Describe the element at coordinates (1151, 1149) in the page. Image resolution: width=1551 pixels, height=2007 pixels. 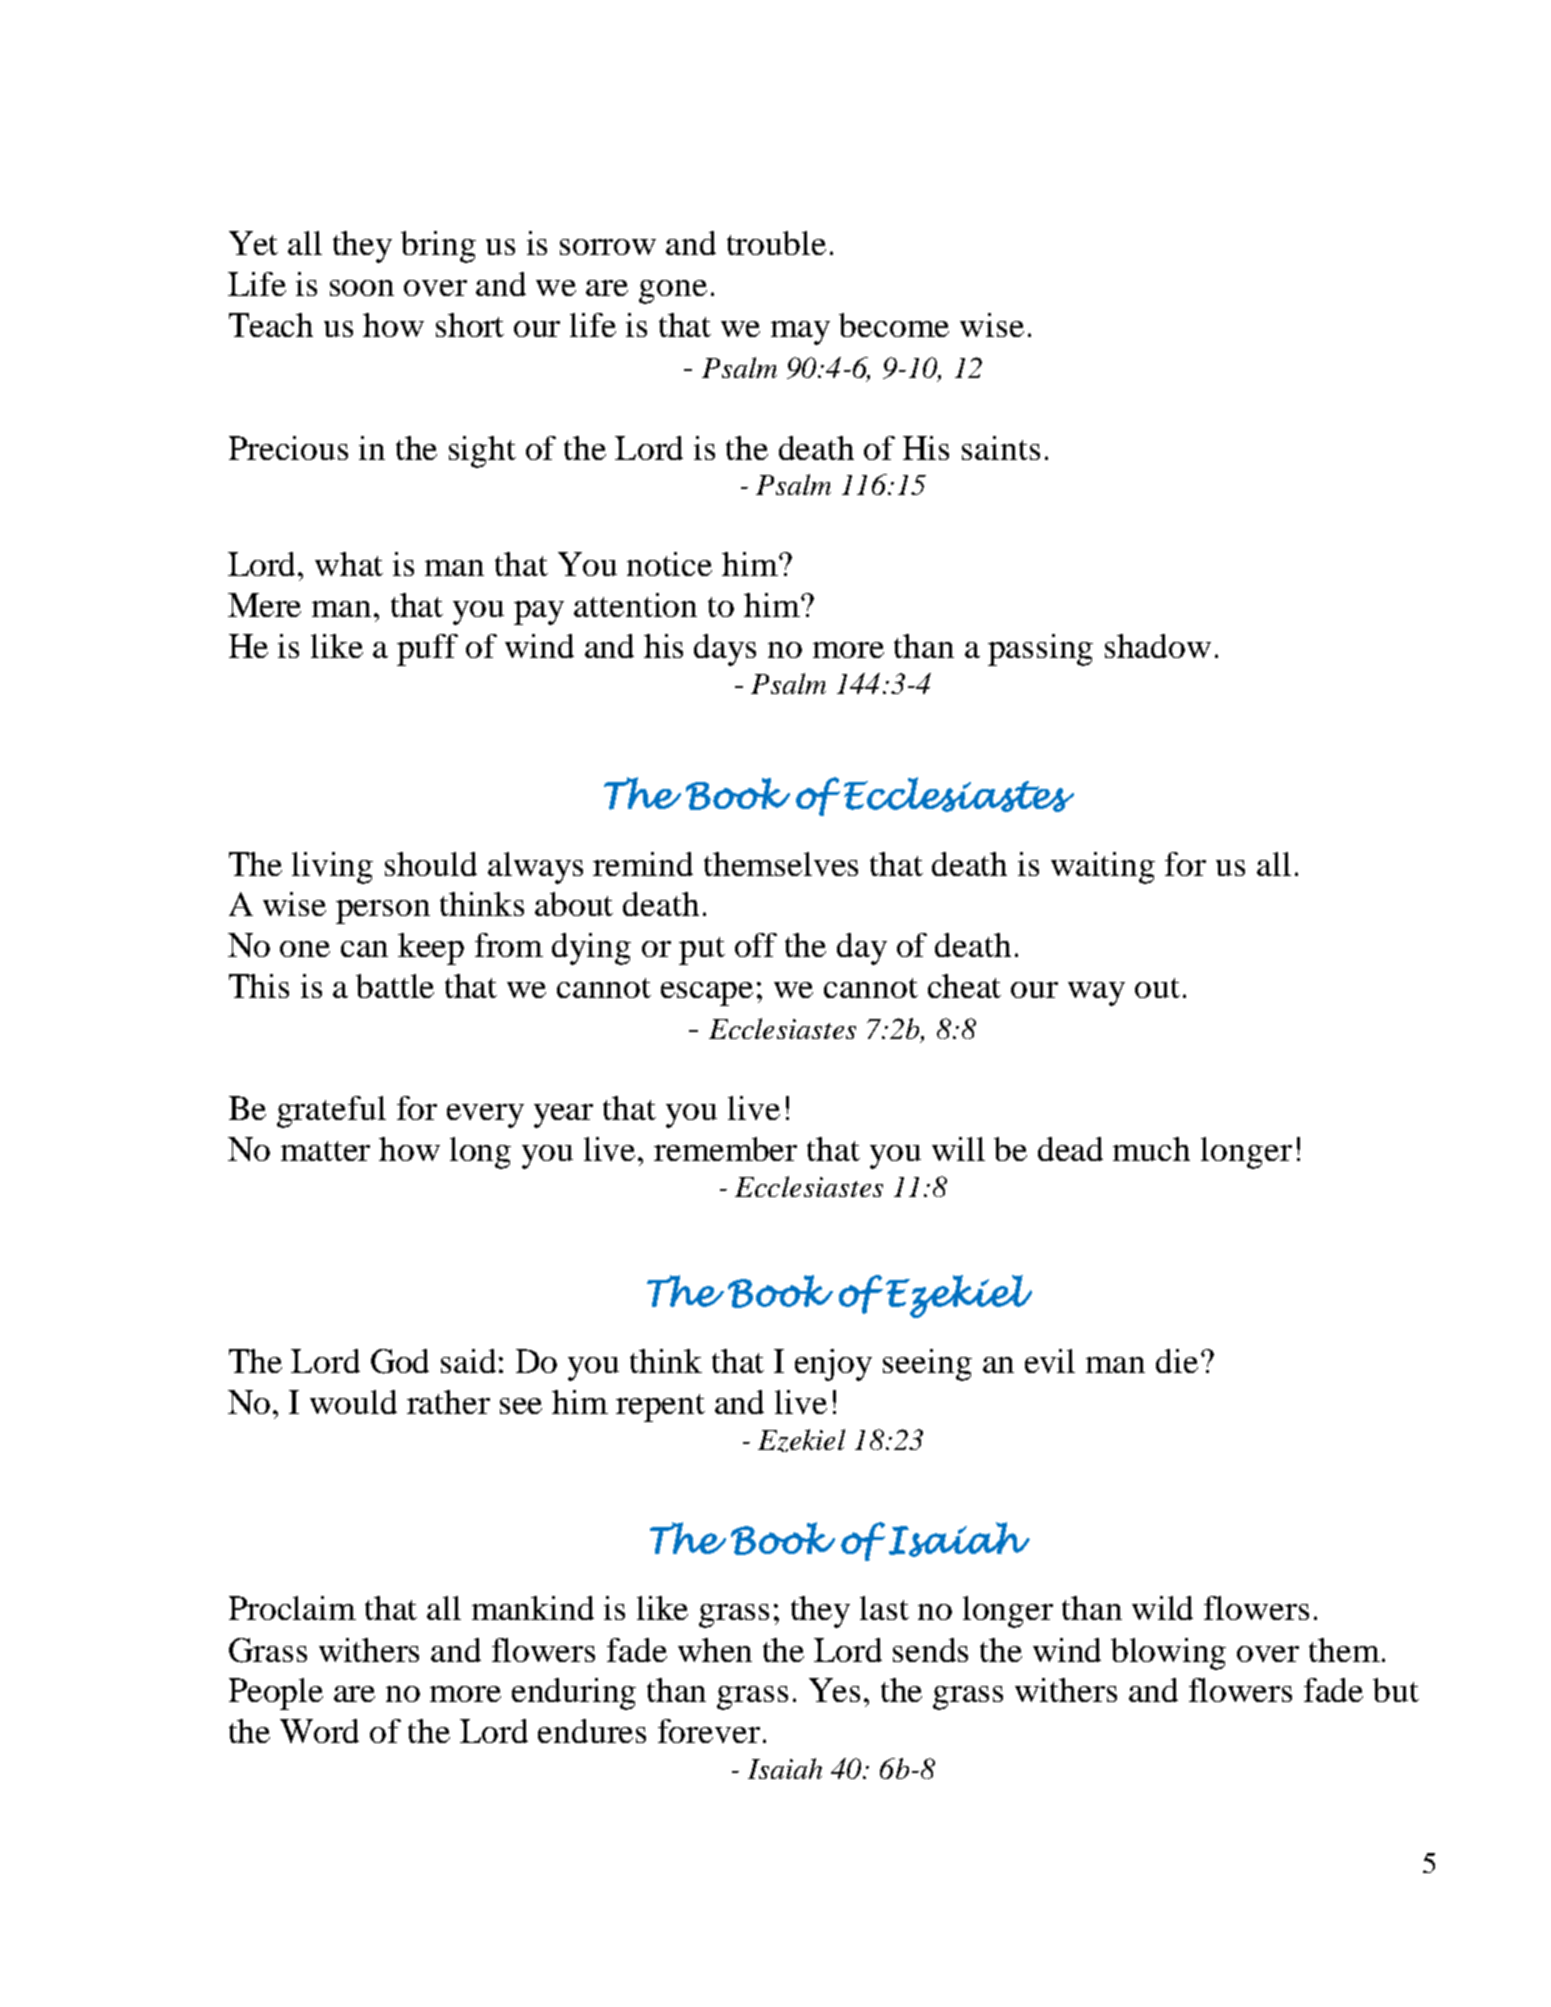
I see `much` at that location.
